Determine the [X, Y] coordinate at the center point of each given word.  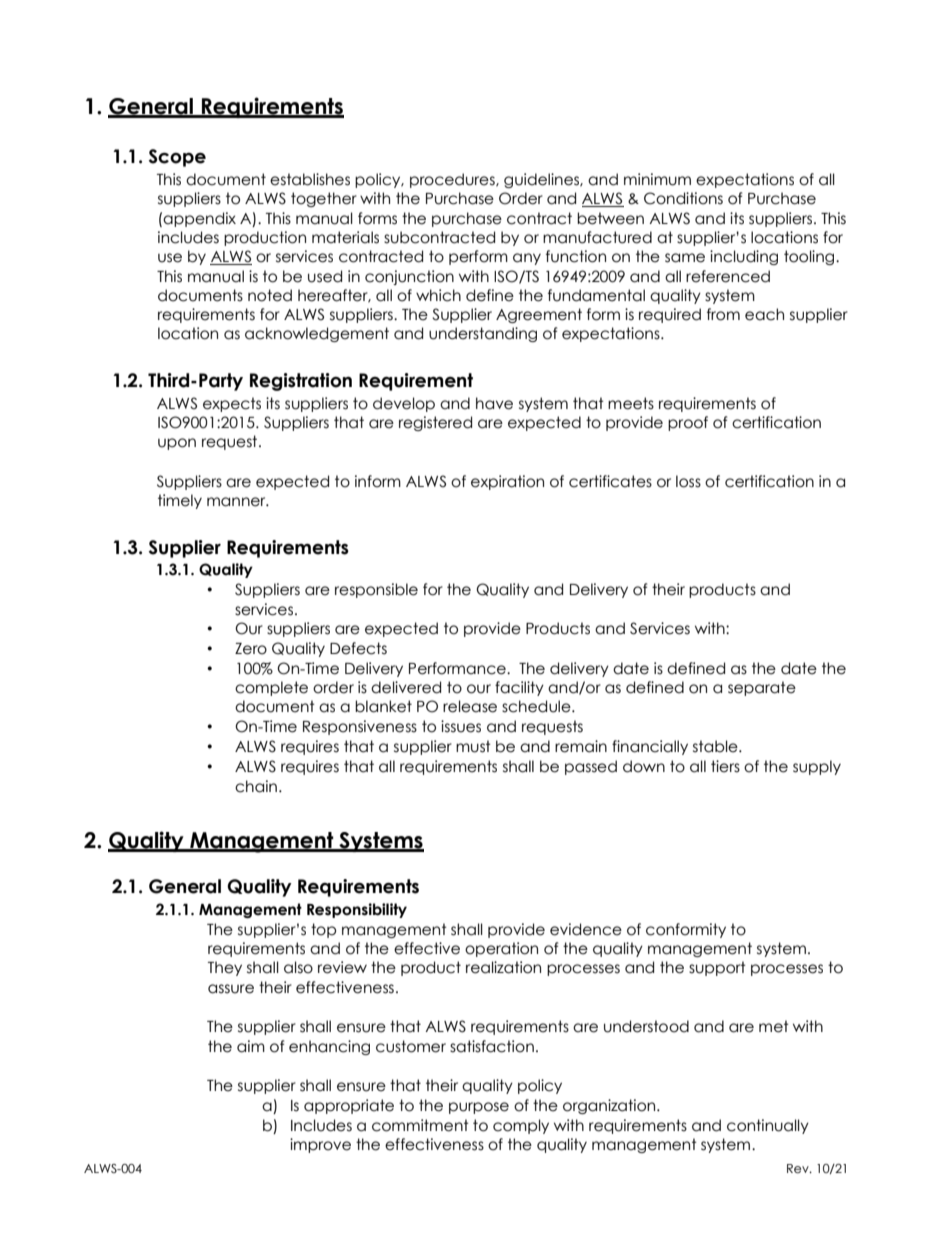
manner [237, 502]
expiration [507, 482]
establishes [310, 179]
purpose [479, 1108]
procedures [453, 180]
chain [256, 786]
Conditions [683, 198]
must [473, 746]
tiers [725, 766]
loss [688, 481]
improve [320, 1145]
